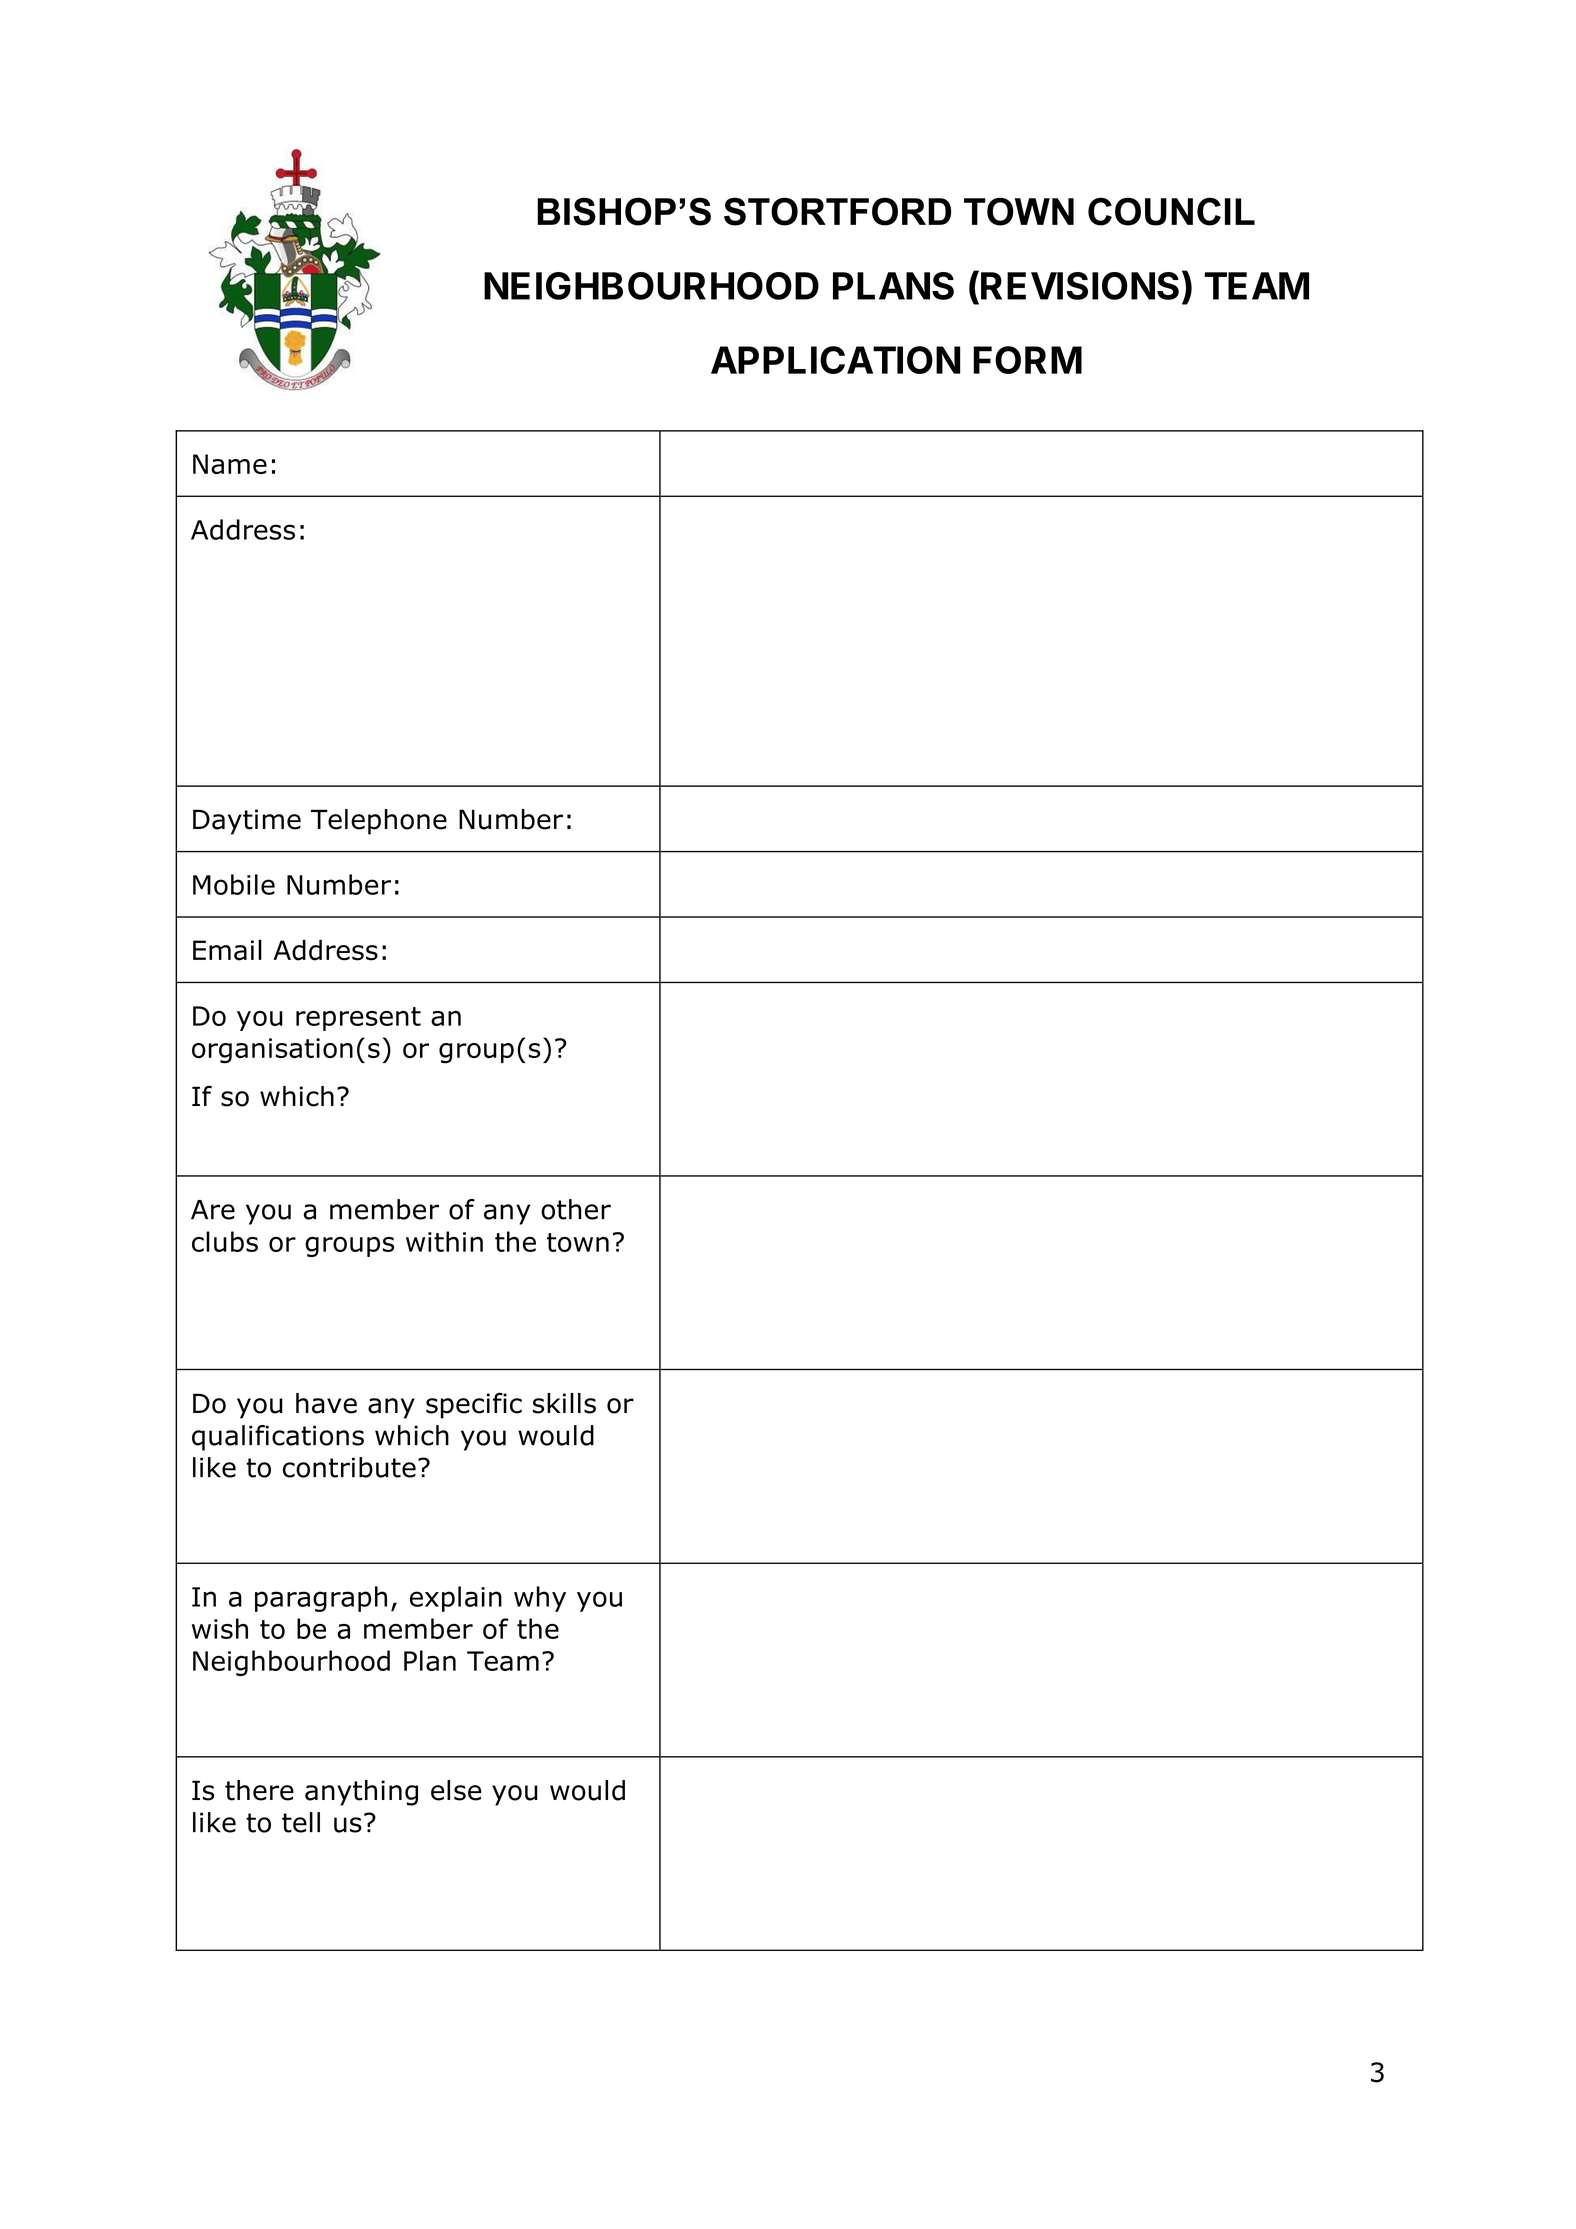  What do you see at coordinates (1080, 286) in the screenshot?
I see `REVISIONS` at bounding box center [1080, 286].
